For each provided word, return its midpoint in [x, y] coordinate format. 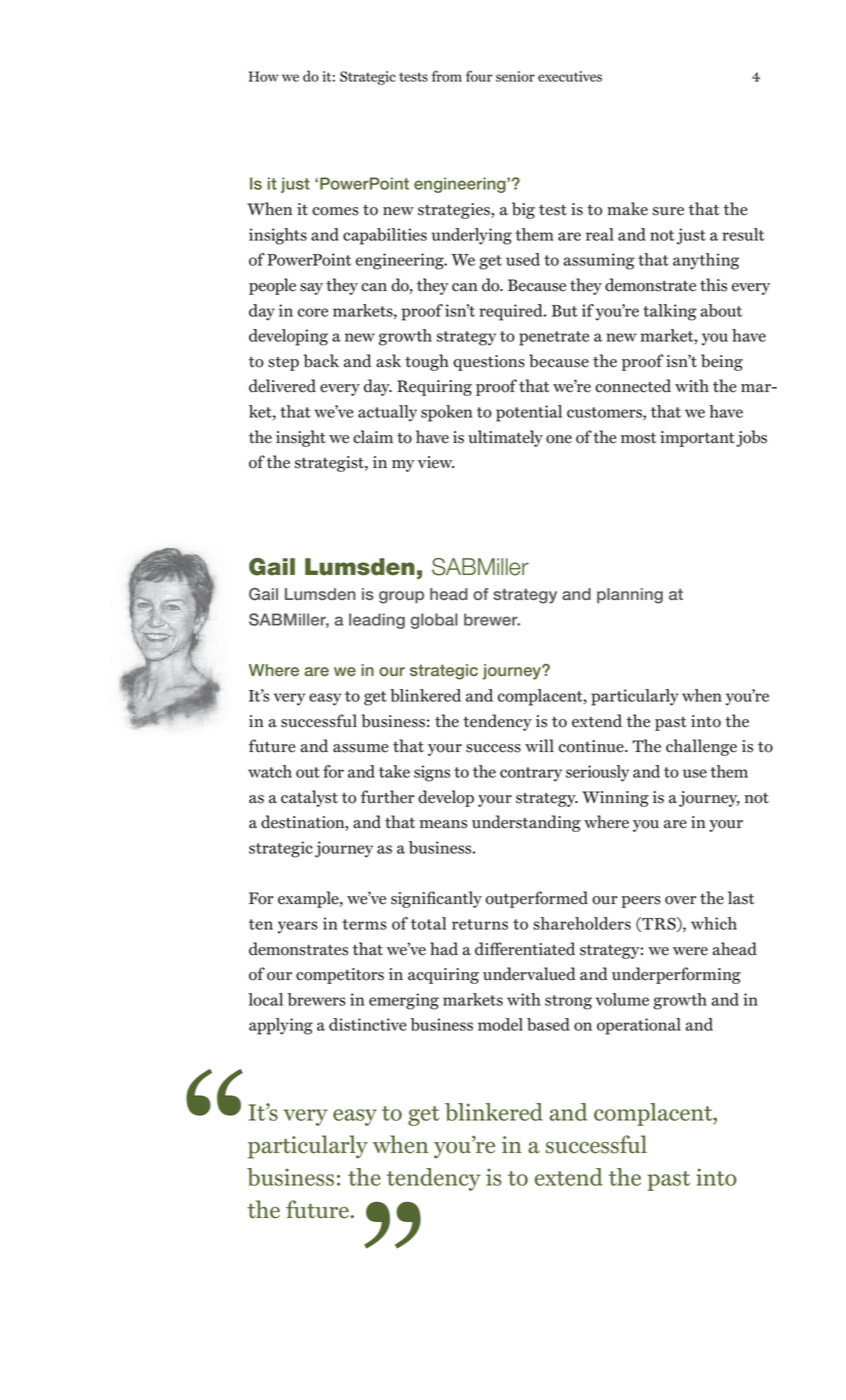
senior [515, 76]
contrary [531, 774]
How [264, 76]
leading [377, 621]
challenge [701, 747]
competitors [340, 976]
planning [630, 596]
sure [668, 211]
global [434, 621]
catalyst [309, 798]
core [313, 312]
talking [670, 312]
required [512, 312]
